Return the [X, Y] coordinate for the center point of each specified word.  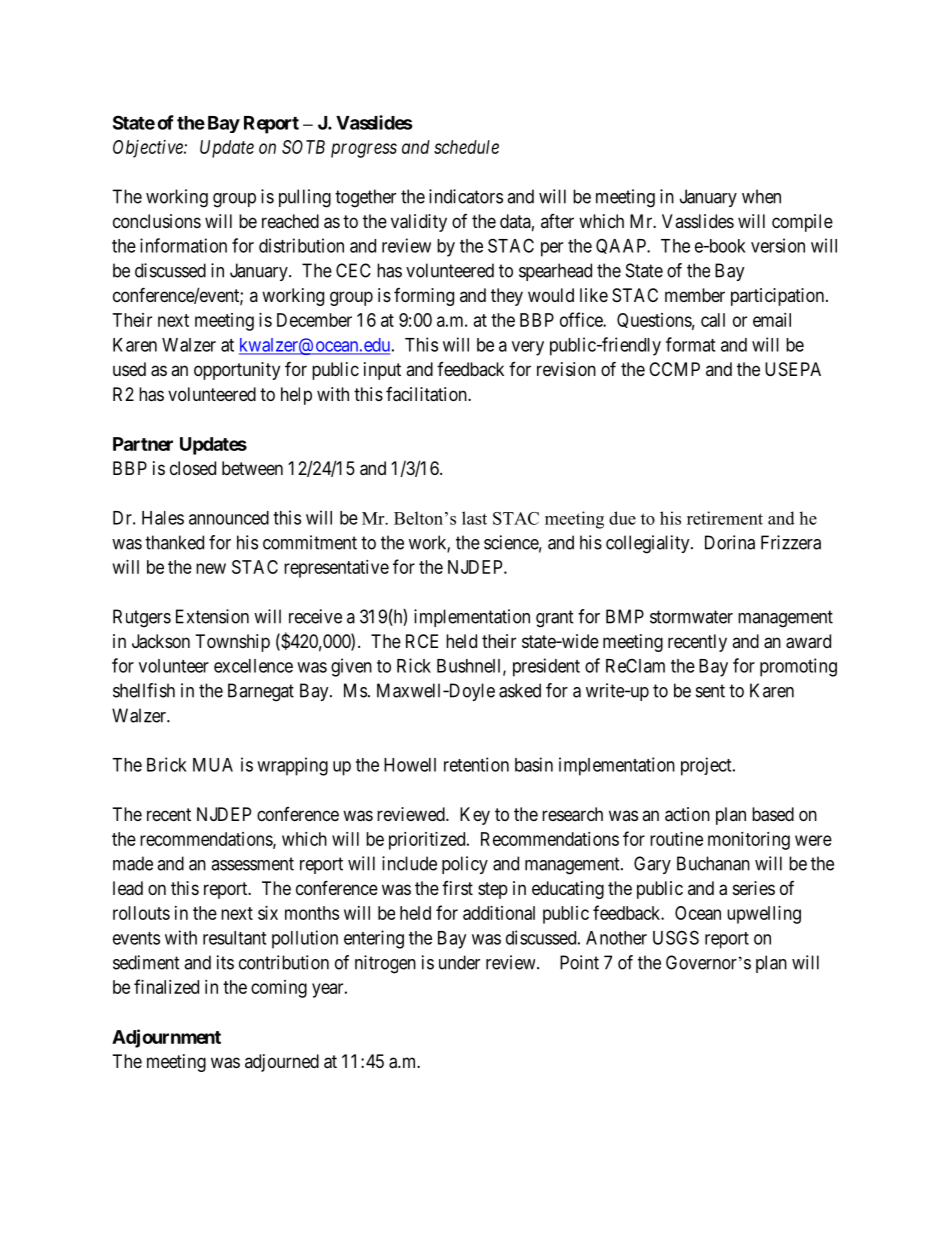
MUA [213, 765]
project [707, 766]
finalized [166, 986]
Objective [149, 149]
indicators [466, 196]
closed [193, 468]
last [474, 518]
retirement [725, 518]
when [761, 196]
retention [476, 764]
